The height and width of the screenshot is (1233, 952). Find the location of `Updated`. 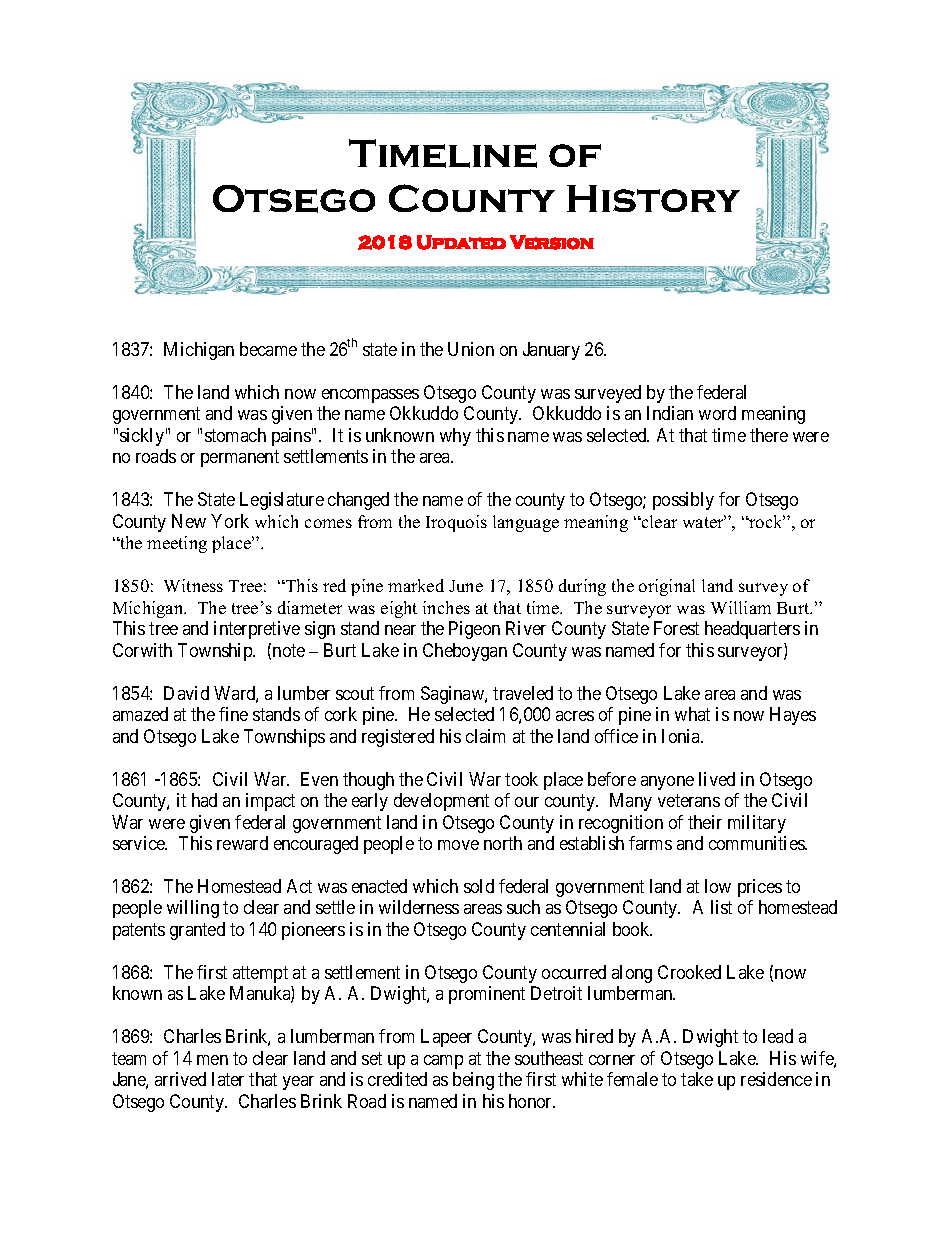

Updated is located at coordinates (461, 242).
